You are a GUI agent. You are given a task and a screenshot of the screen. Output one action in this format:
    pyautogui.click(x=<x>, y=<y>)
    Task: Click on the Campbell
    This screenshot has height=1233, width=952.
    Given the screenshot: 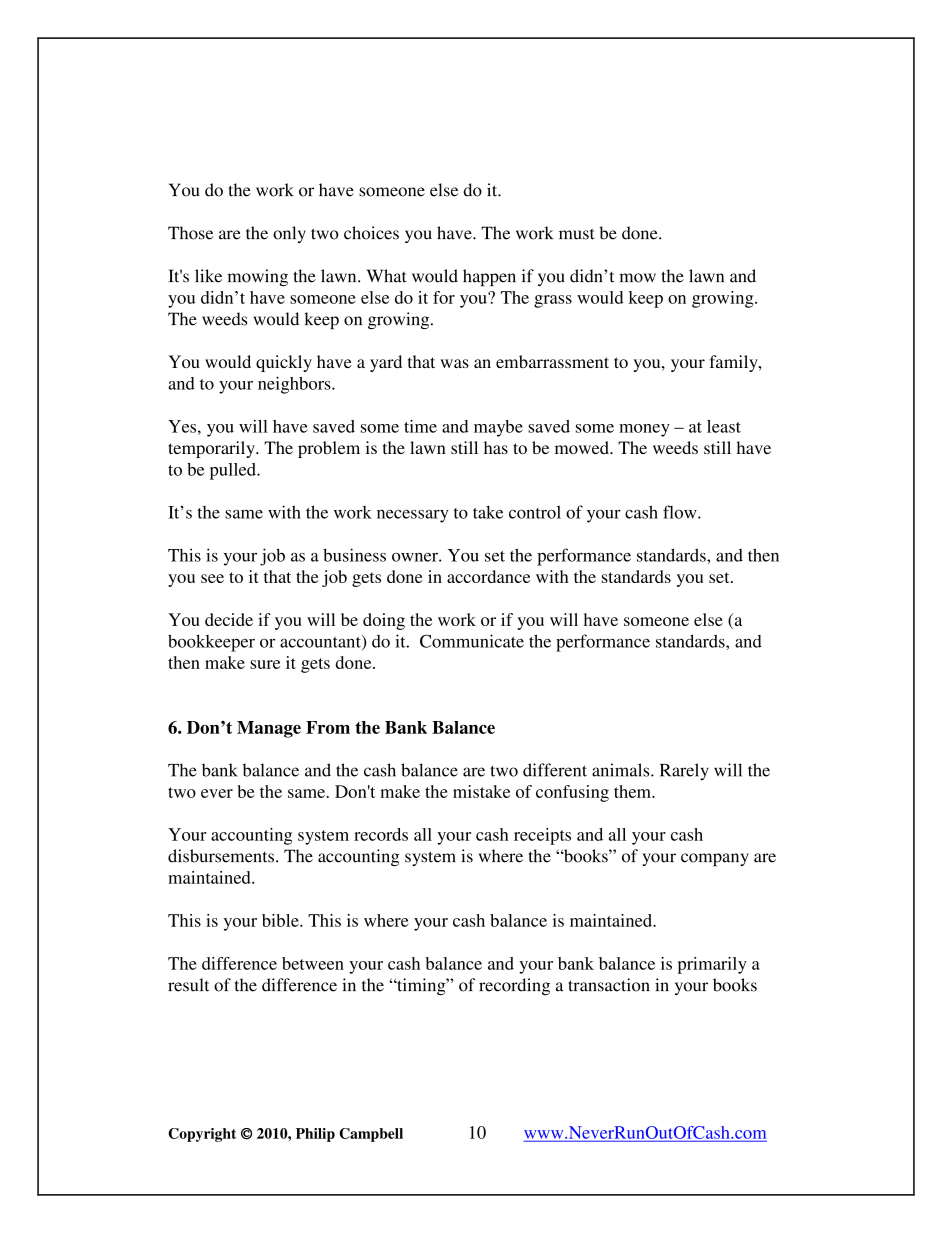 What is the action you would take?
    pyautogui.click(x=371, y=1135)
